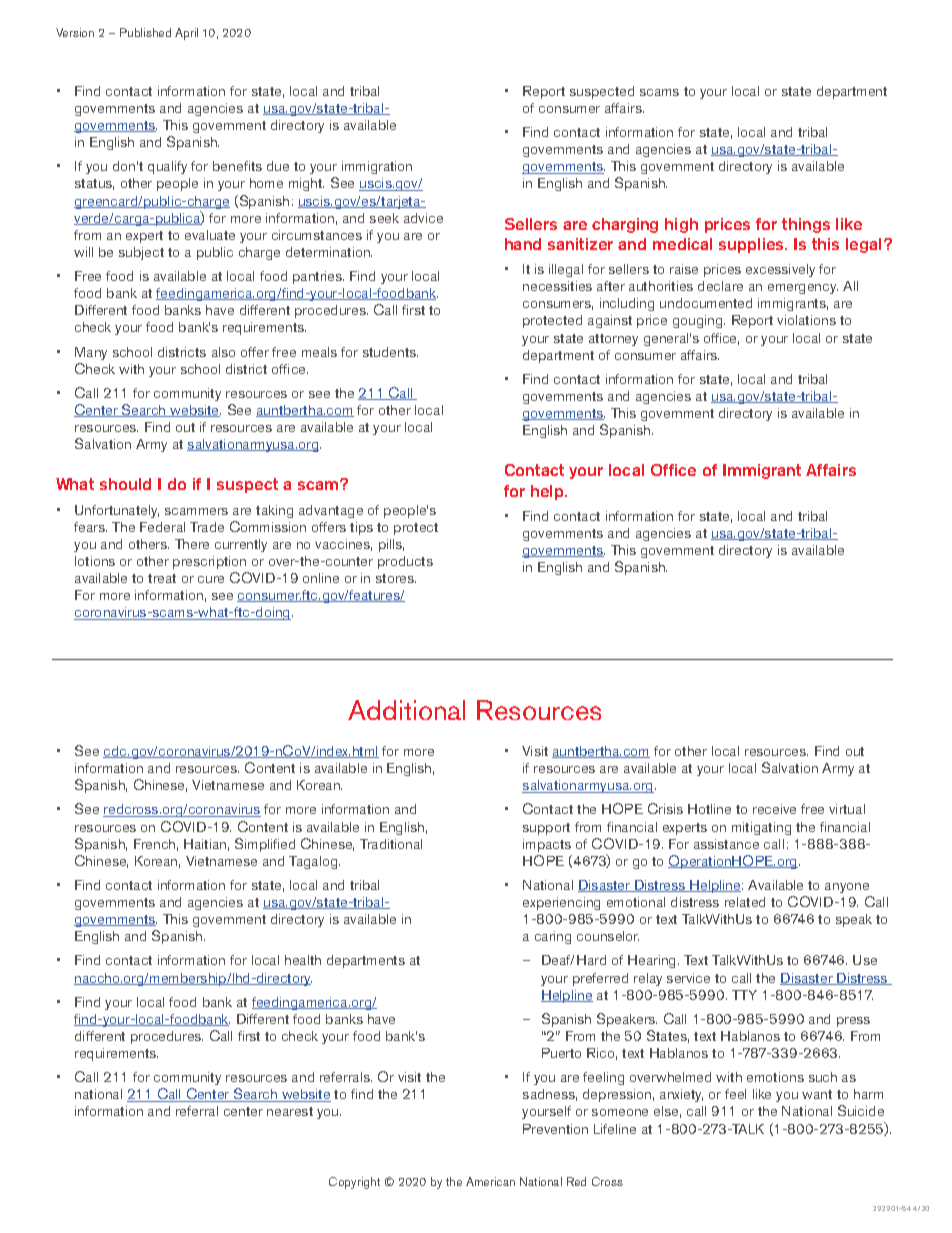 This document has height=1233, width=952. I want to click on students, so click(390, 352).
